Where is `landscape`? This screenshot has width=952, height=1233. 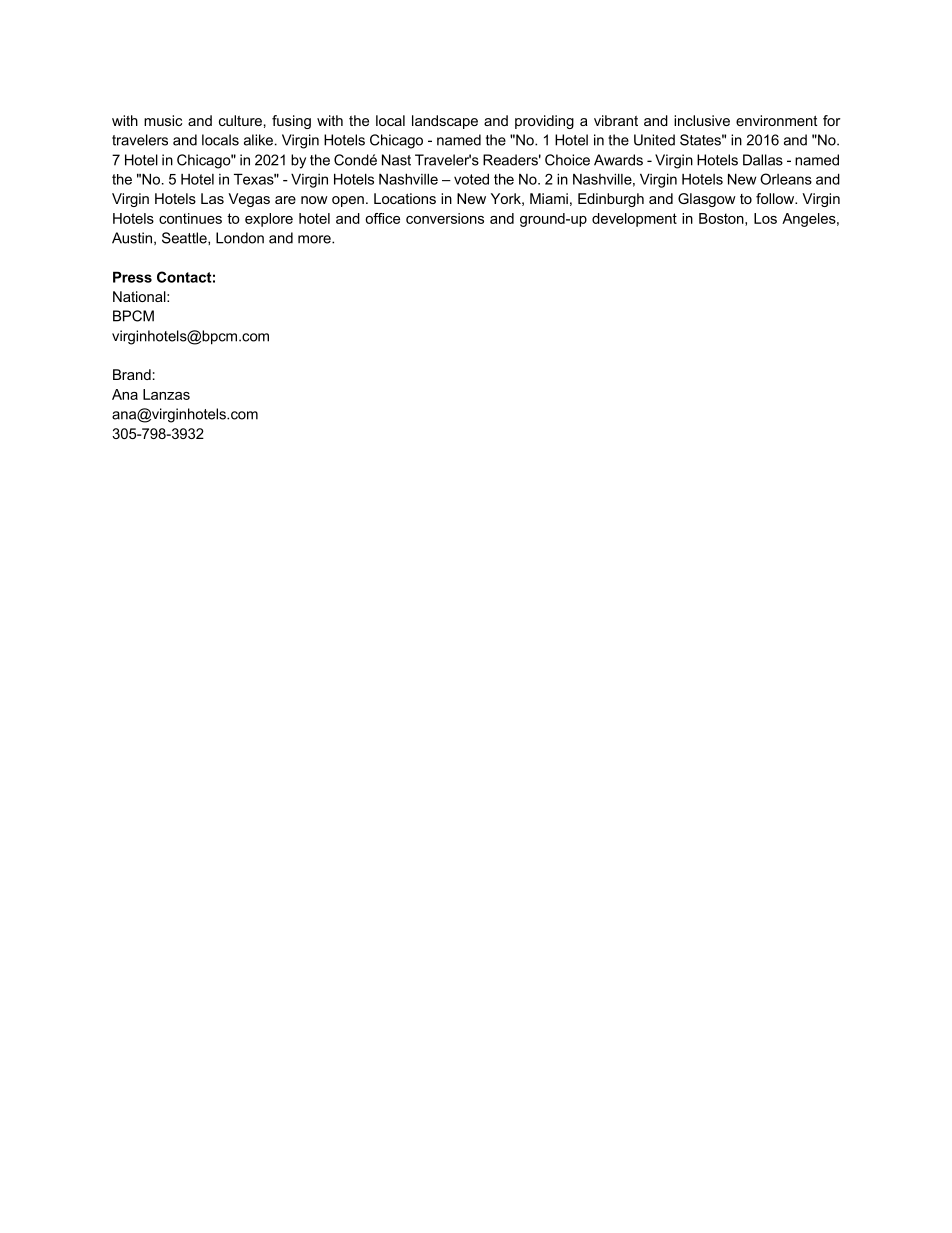
landscape is located at coordinates (445, 122).
